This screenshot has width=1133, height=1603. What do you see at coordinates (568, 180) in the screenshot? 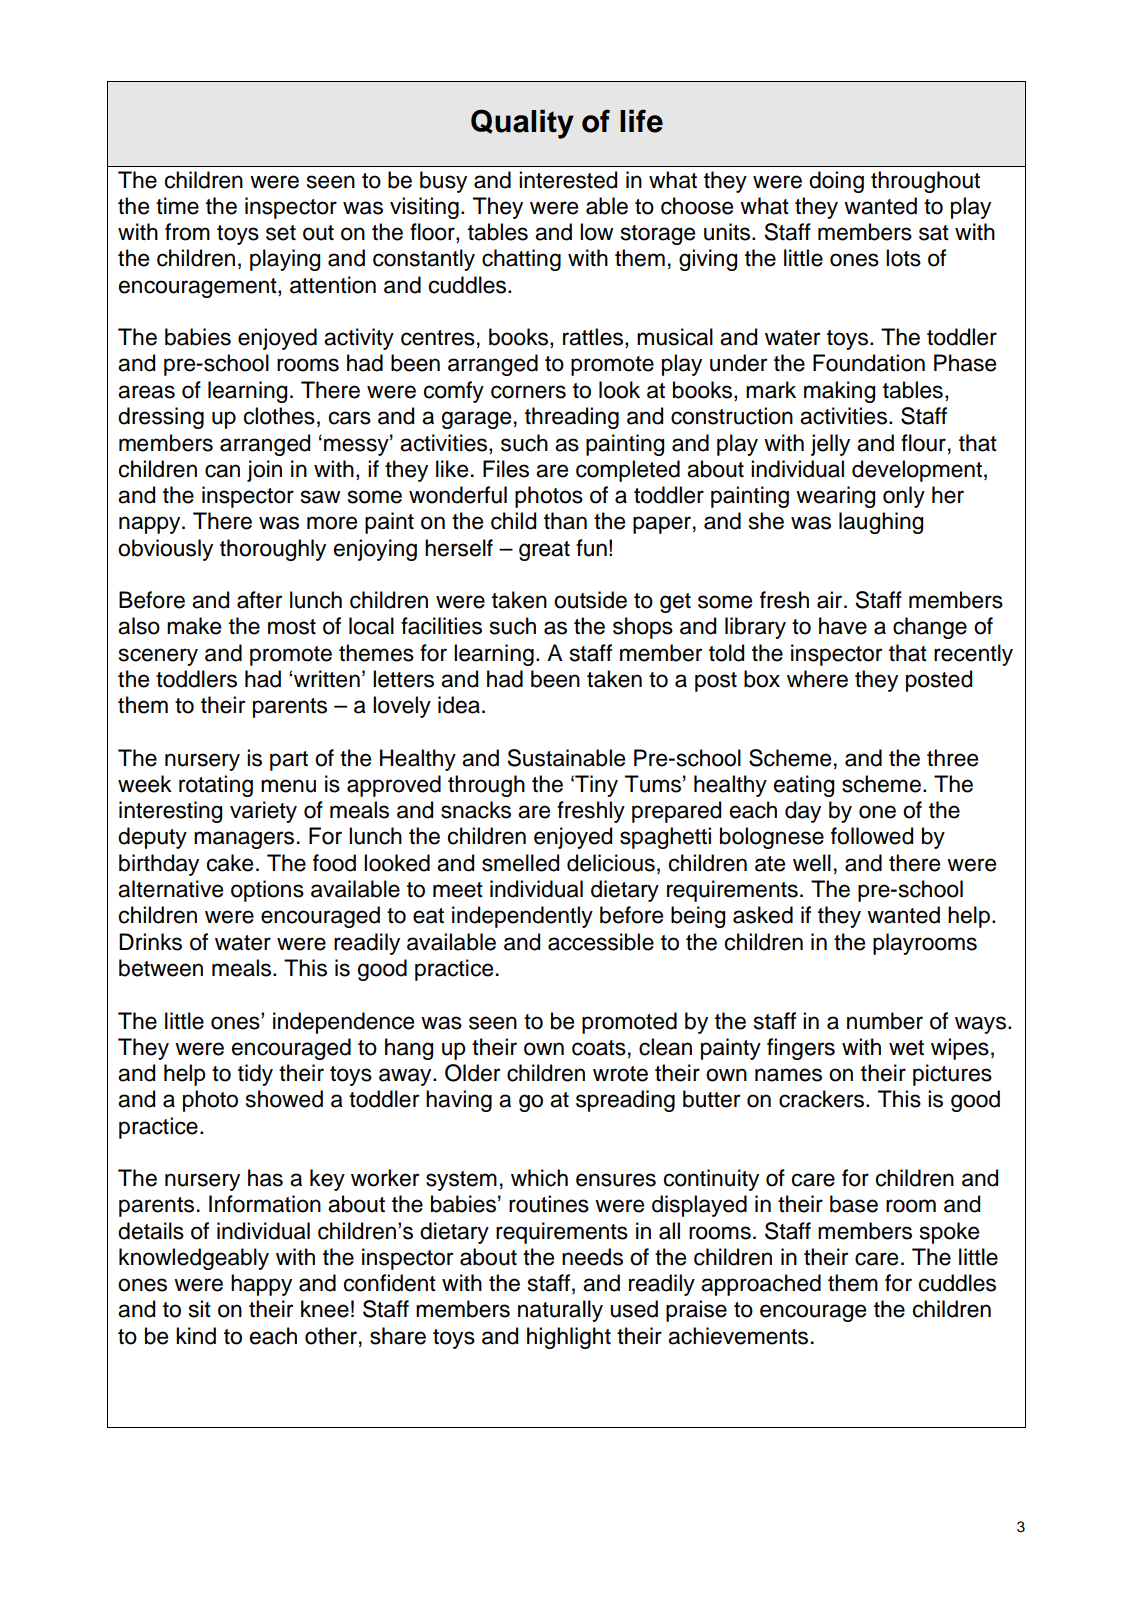
I see `interested` at bounding box center [568, 180].
